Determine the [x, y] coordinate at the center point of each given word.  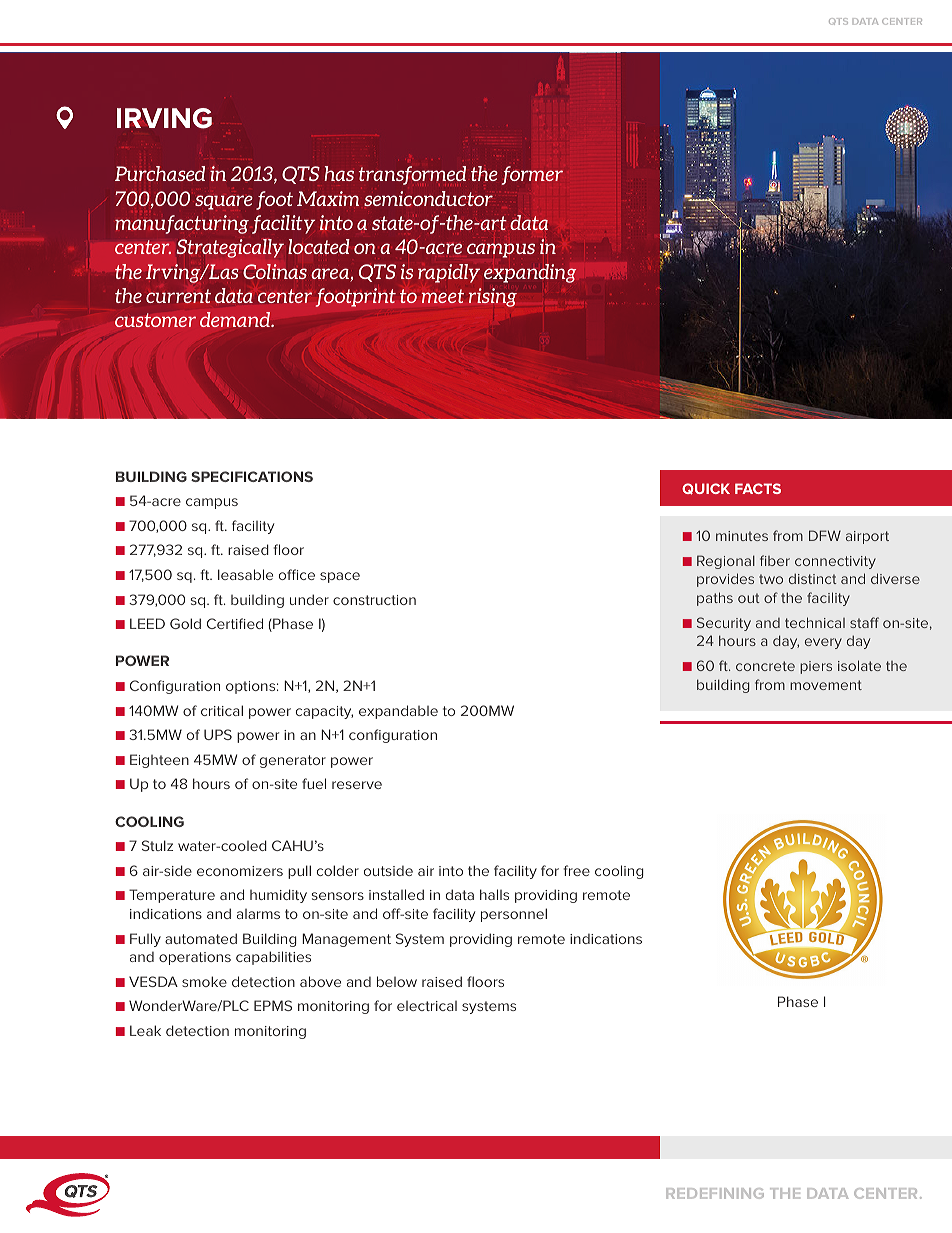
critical [222, 710]
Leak [145, 1030]
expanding [530, 273]
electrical [427, 1006]
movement [826, 685]
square [224, 202]
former [532, 175]
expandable [398, 712]
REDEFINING [715, 1193]
